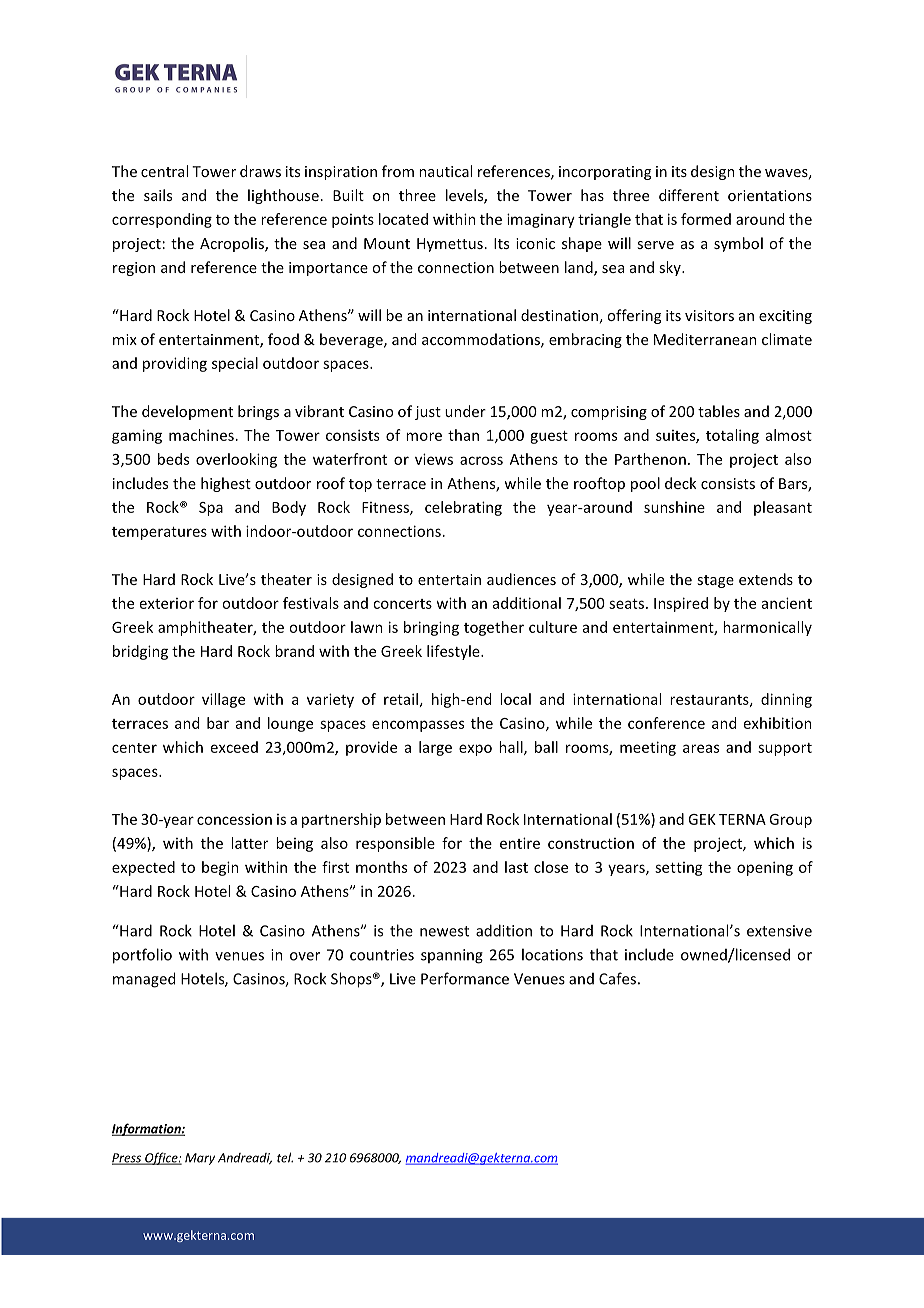  What do you see at coordinates (732, 436) in the page?
I see `totaling` at bounding box center [732, 436].
